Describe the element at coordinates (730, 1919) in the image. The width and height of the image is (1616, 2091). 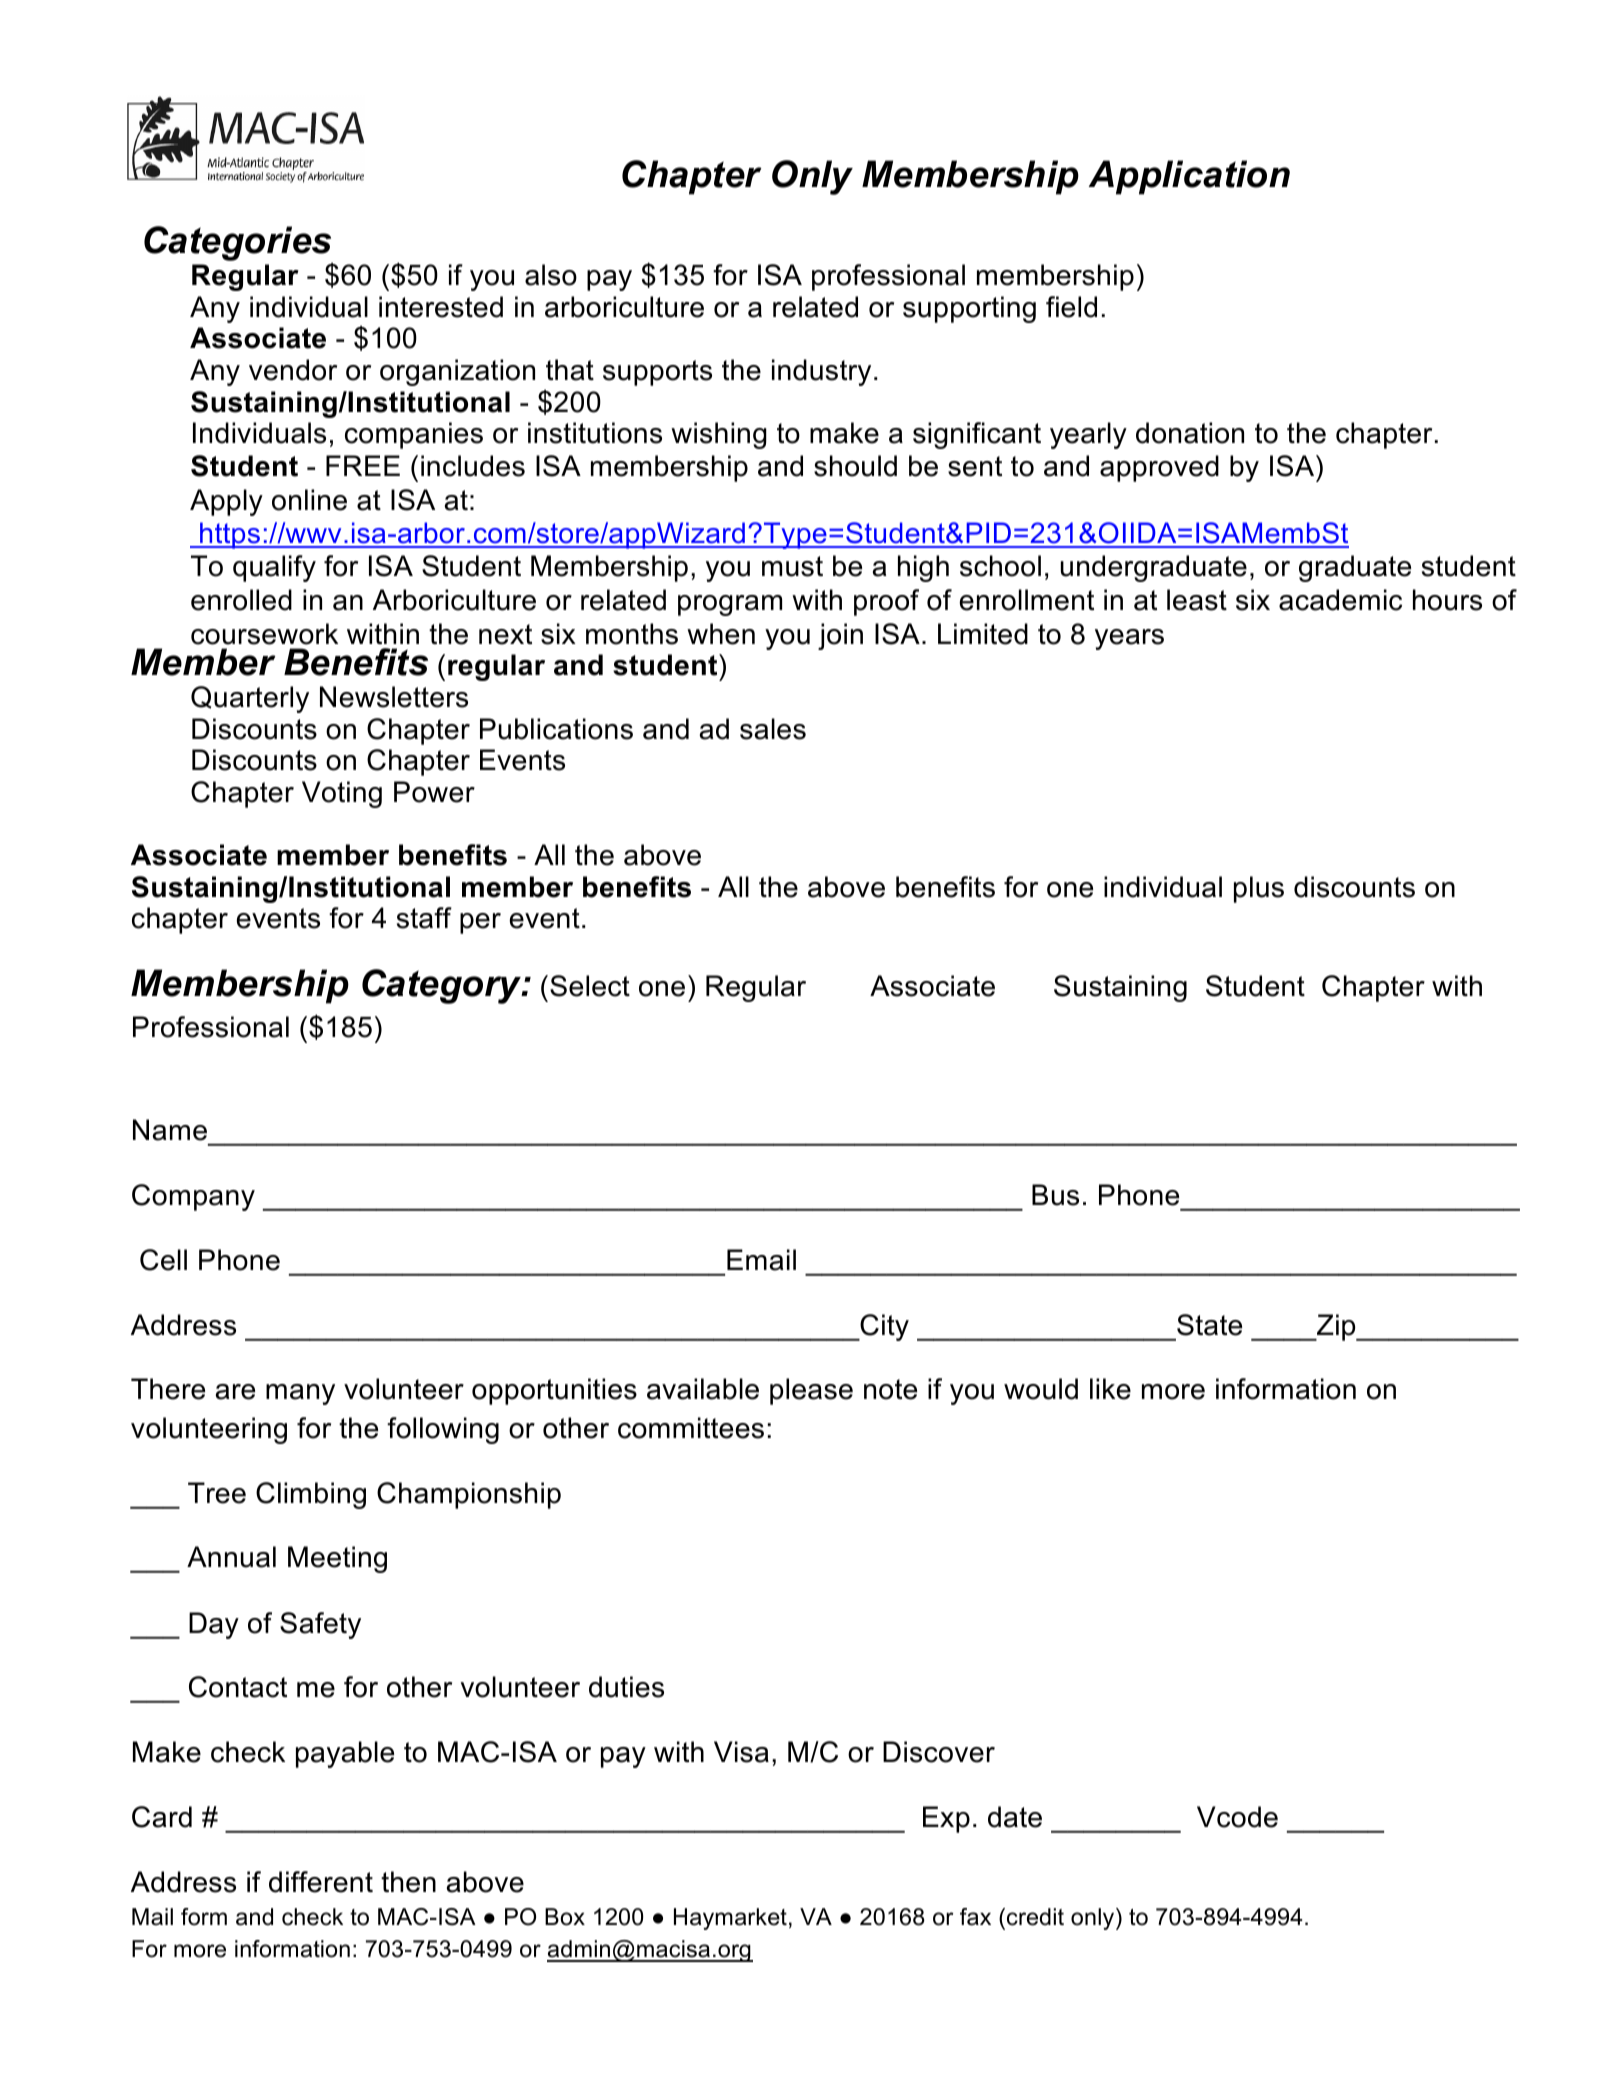
I see `Haymarket` at that location.
